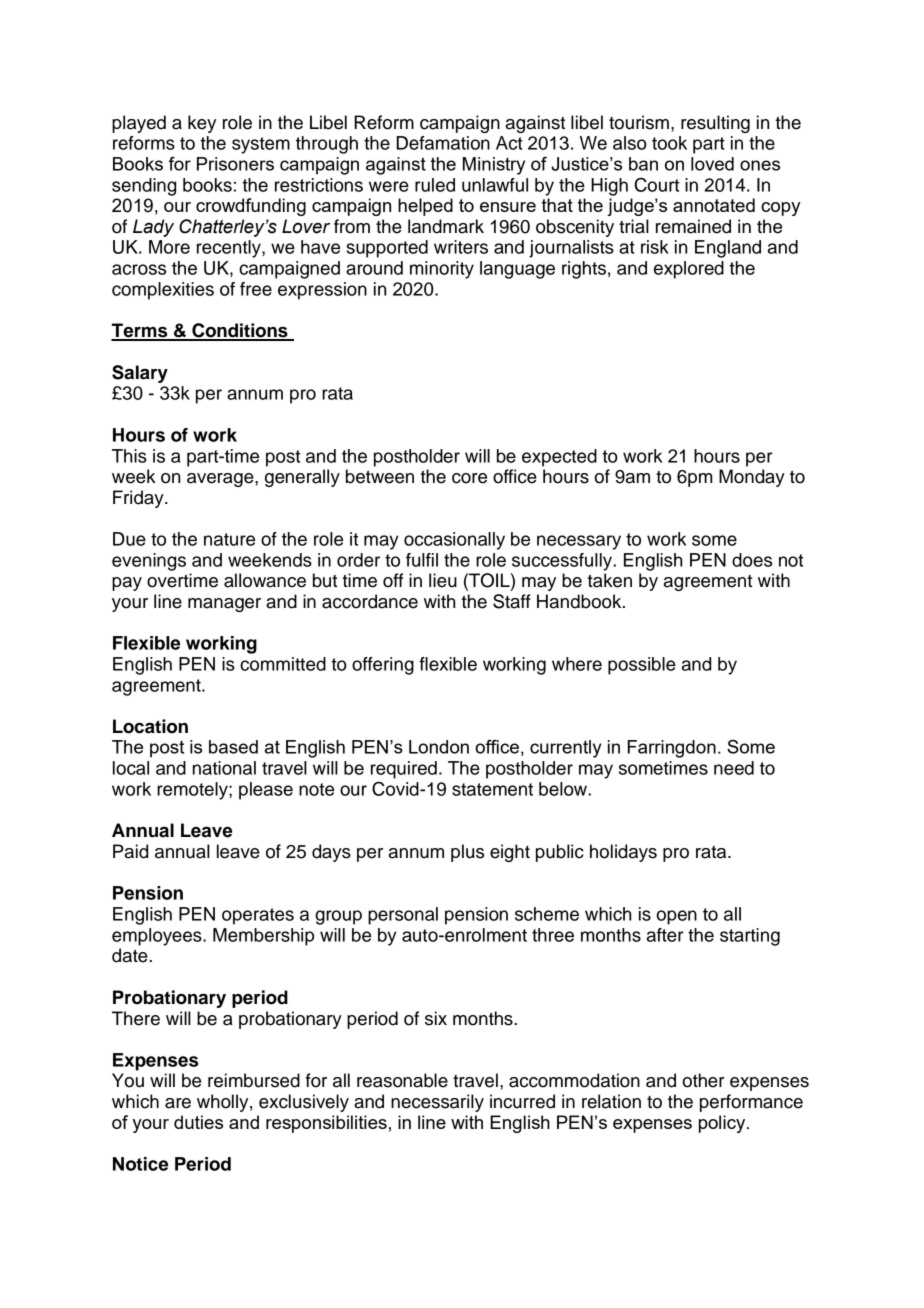 The height and width of the screenshot is (1308, 924). Describe the element at coordinates (383, 666) in the screenshot. I see `offering` at that location.
